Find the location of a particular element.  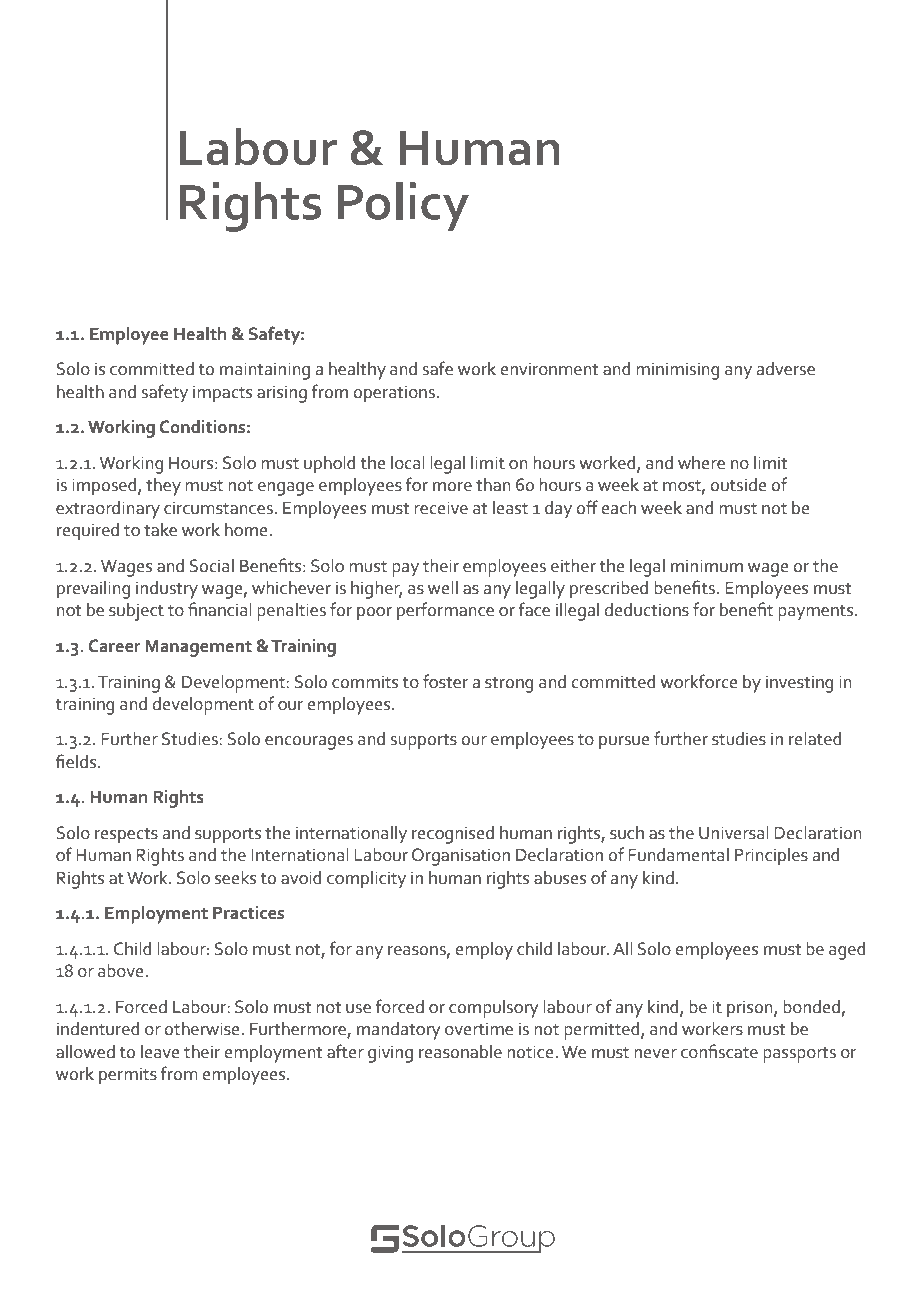

Principles is located at coordinates (771, 857).
